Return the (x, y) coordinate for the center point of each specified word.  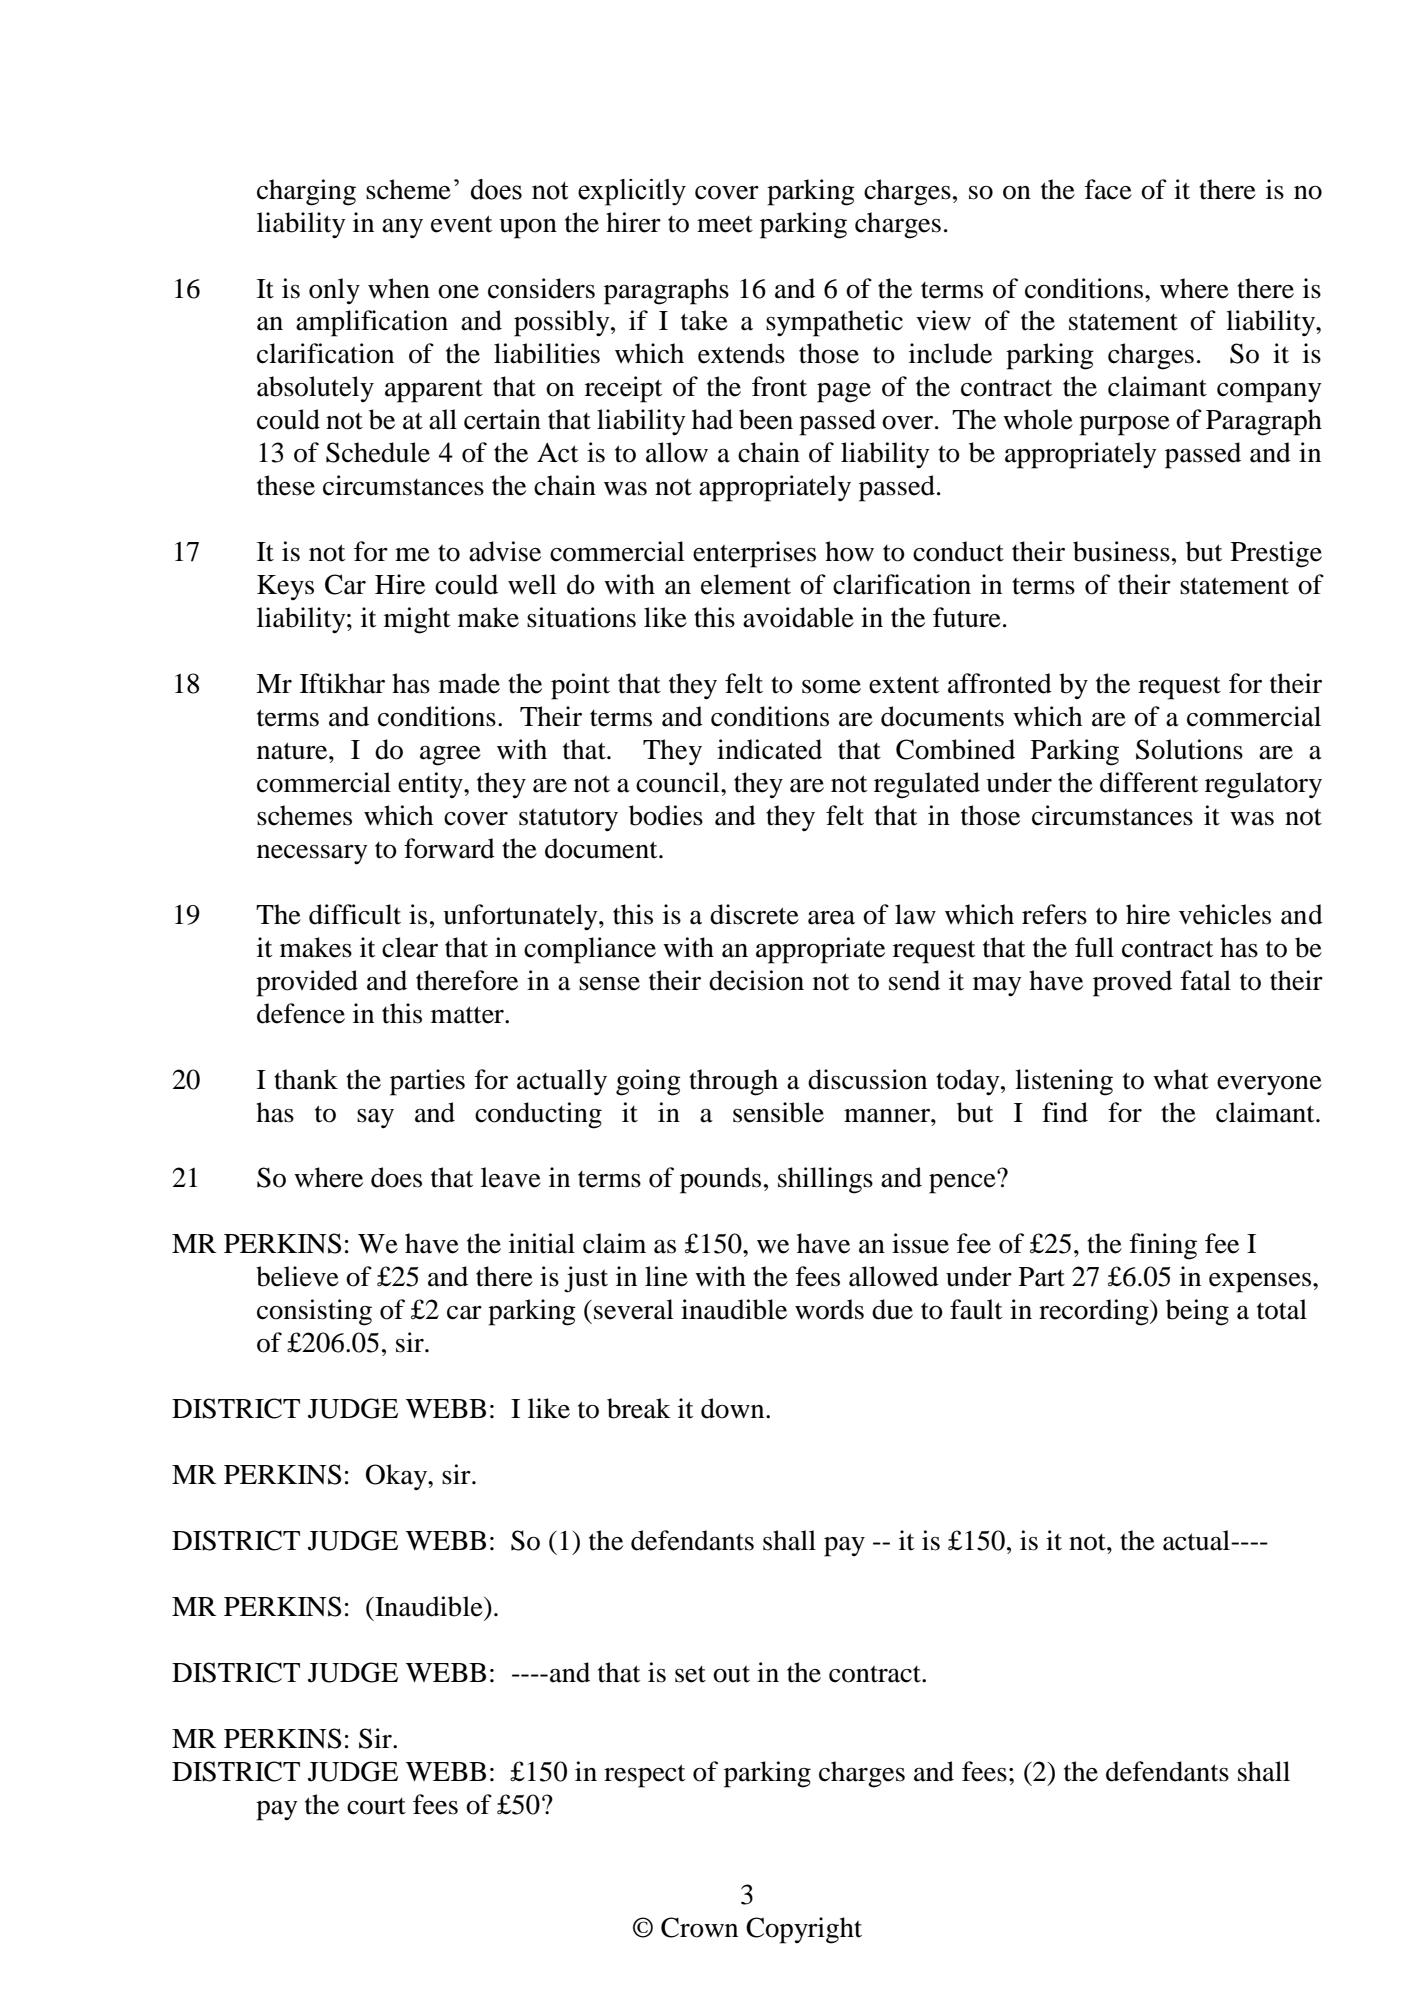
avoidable (798, 617)
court (376, 1806)
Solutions (1189, 749)
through (733, 1082)
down (734, 1408)
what (1181, 1079)
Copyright (804, 1930)
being (1197, 1312)
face (1108, 189)
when (399, 288)
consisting (314, 1312)
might (417, 620)
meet (725, 224)
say (375, 1118)
